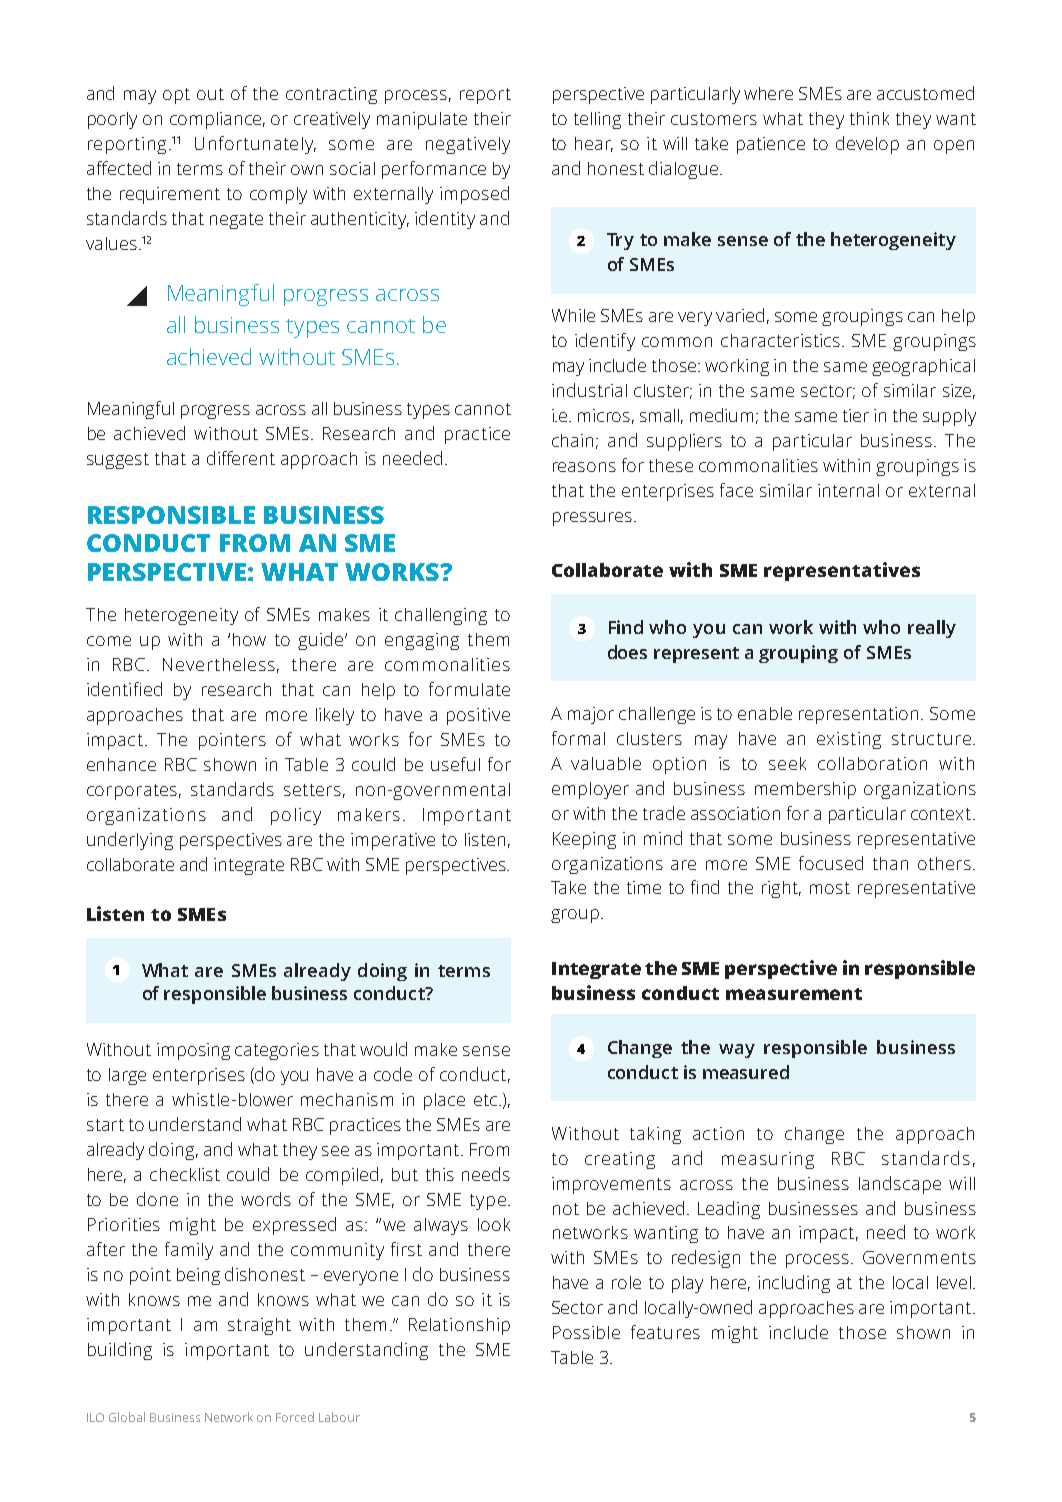 This screenshot has width=1062, height=1502. What do you see at coordinates (848, 490) in the screenshot?
I see `internal` at bounding box center [848, 490].
